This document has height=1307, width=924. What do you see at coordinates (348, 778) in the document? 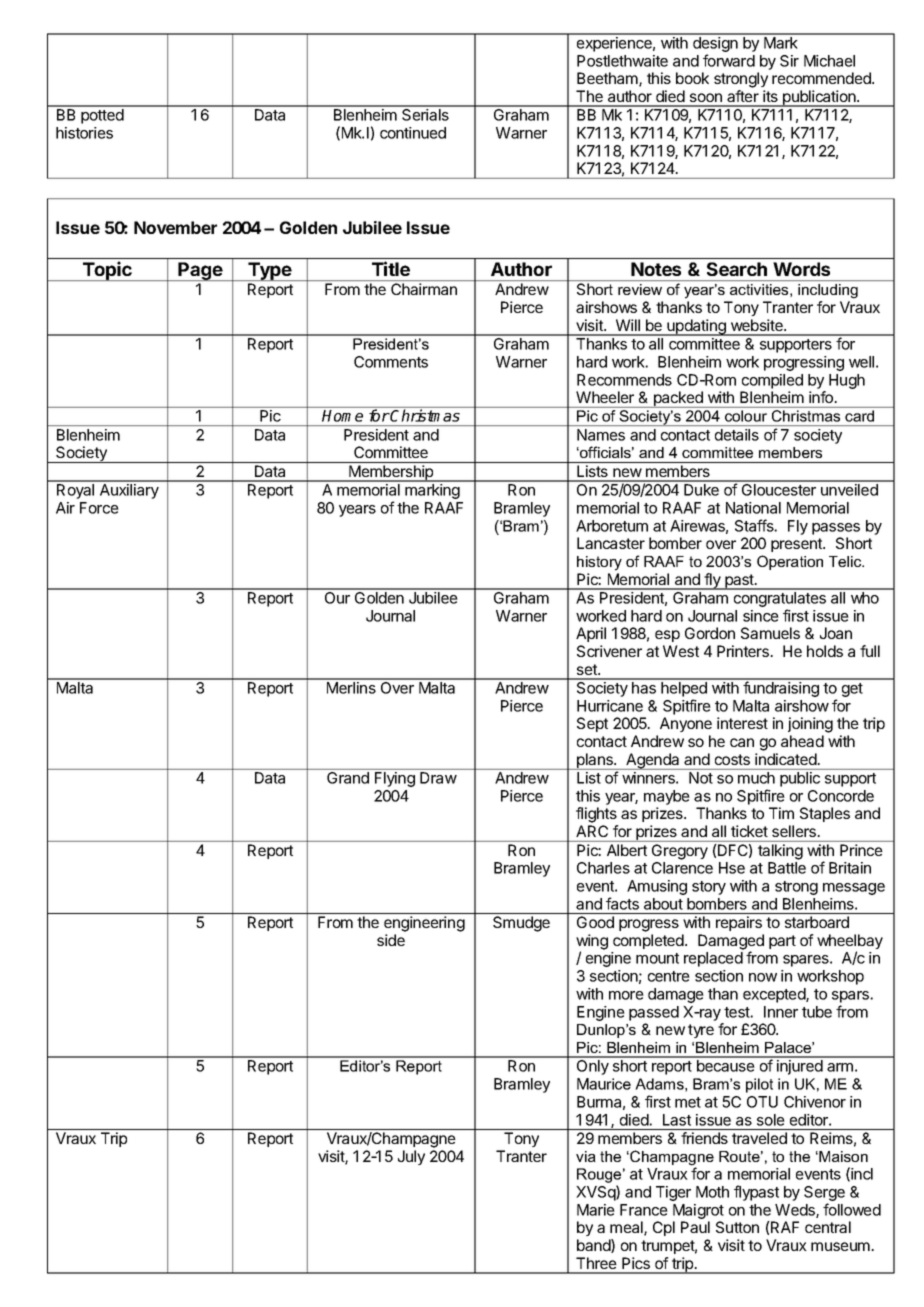
I see `Grand` at bounding box center [348, 778].
